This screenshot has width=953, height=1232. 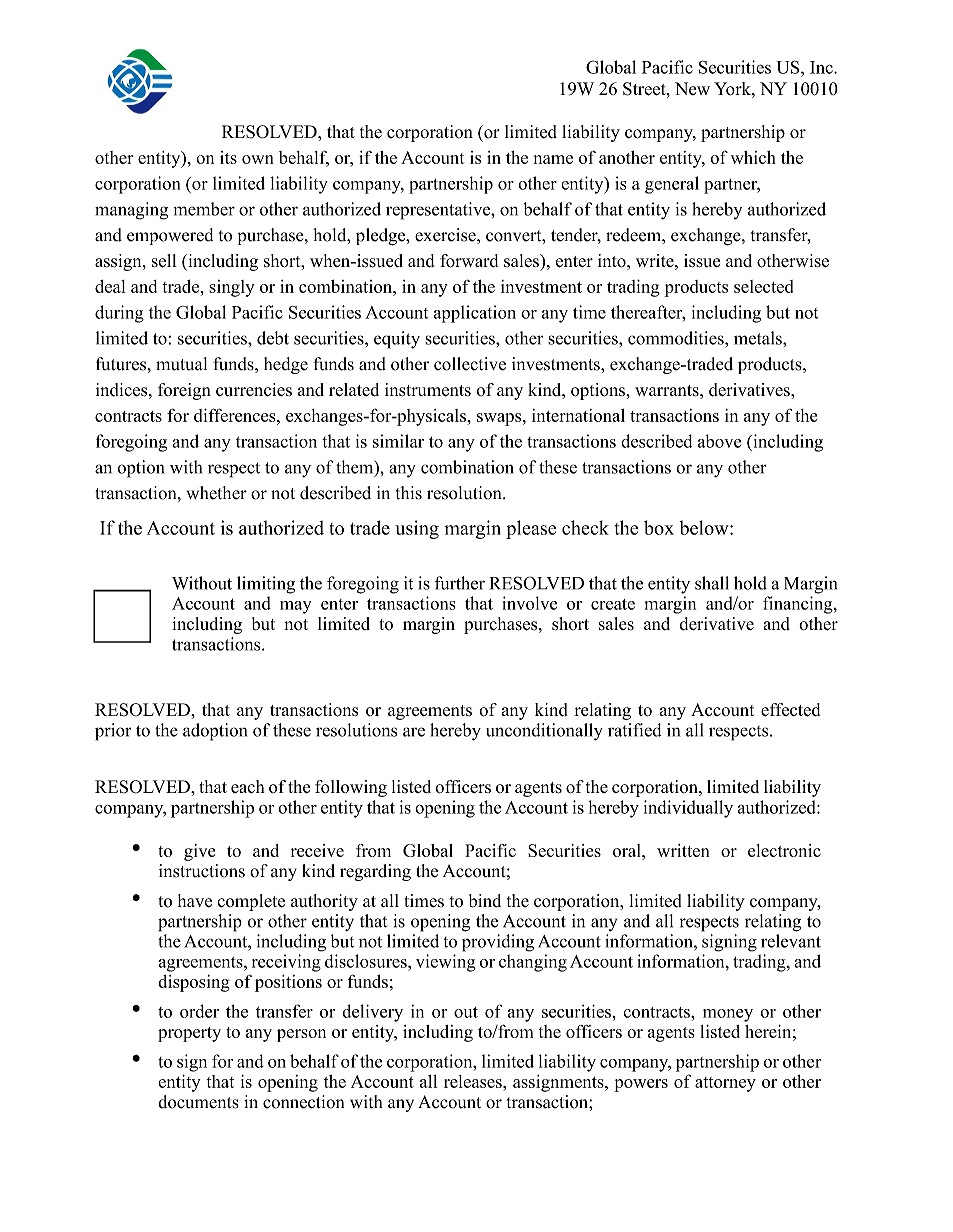 What do you see at coordinates (228, 157) in the screenshot?
I see `its` at bounding box center [228, 157].
